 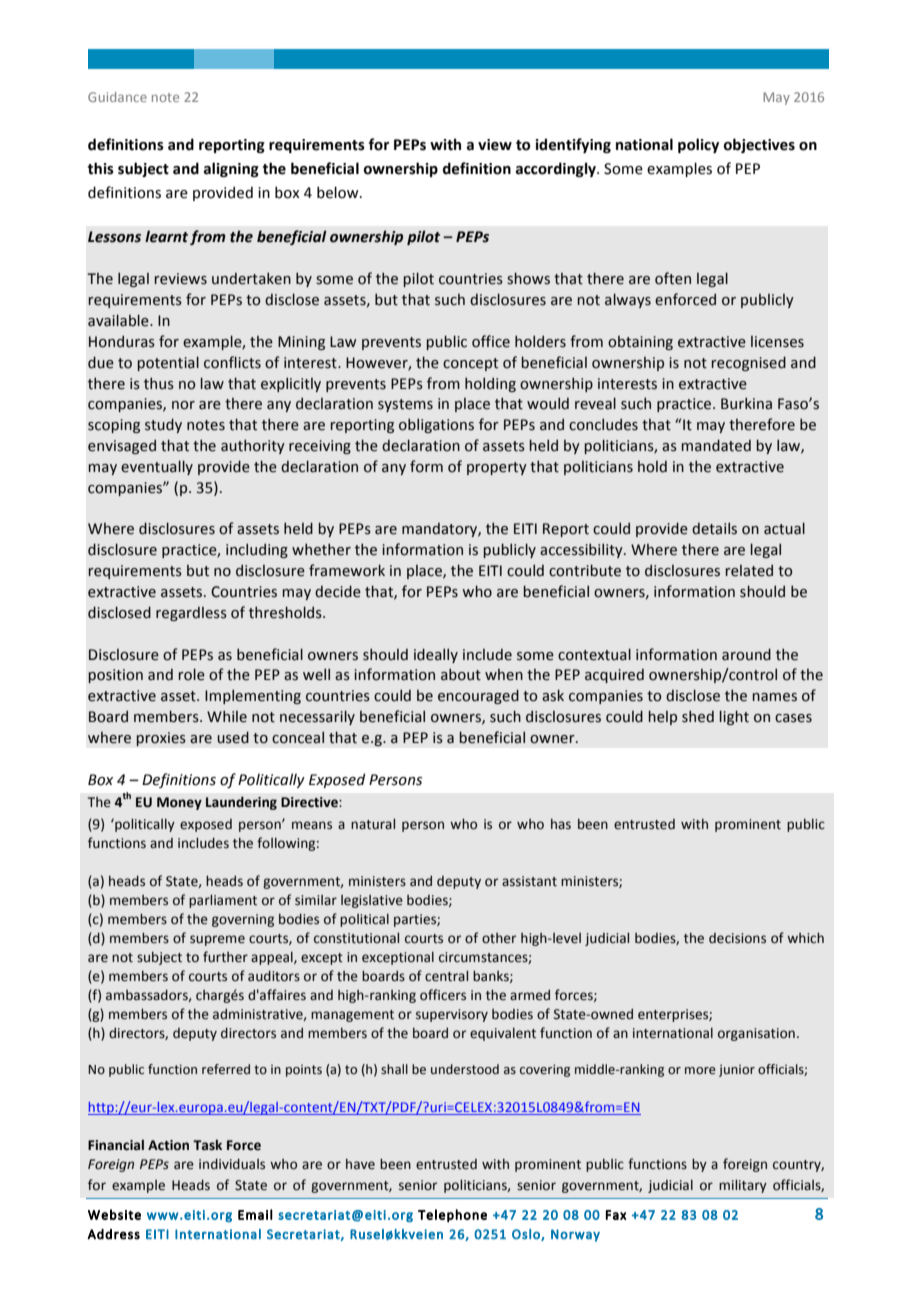 What do you see at coordinates (192, 674) in the page?
I see `role` at bounding box center [192, 674].
